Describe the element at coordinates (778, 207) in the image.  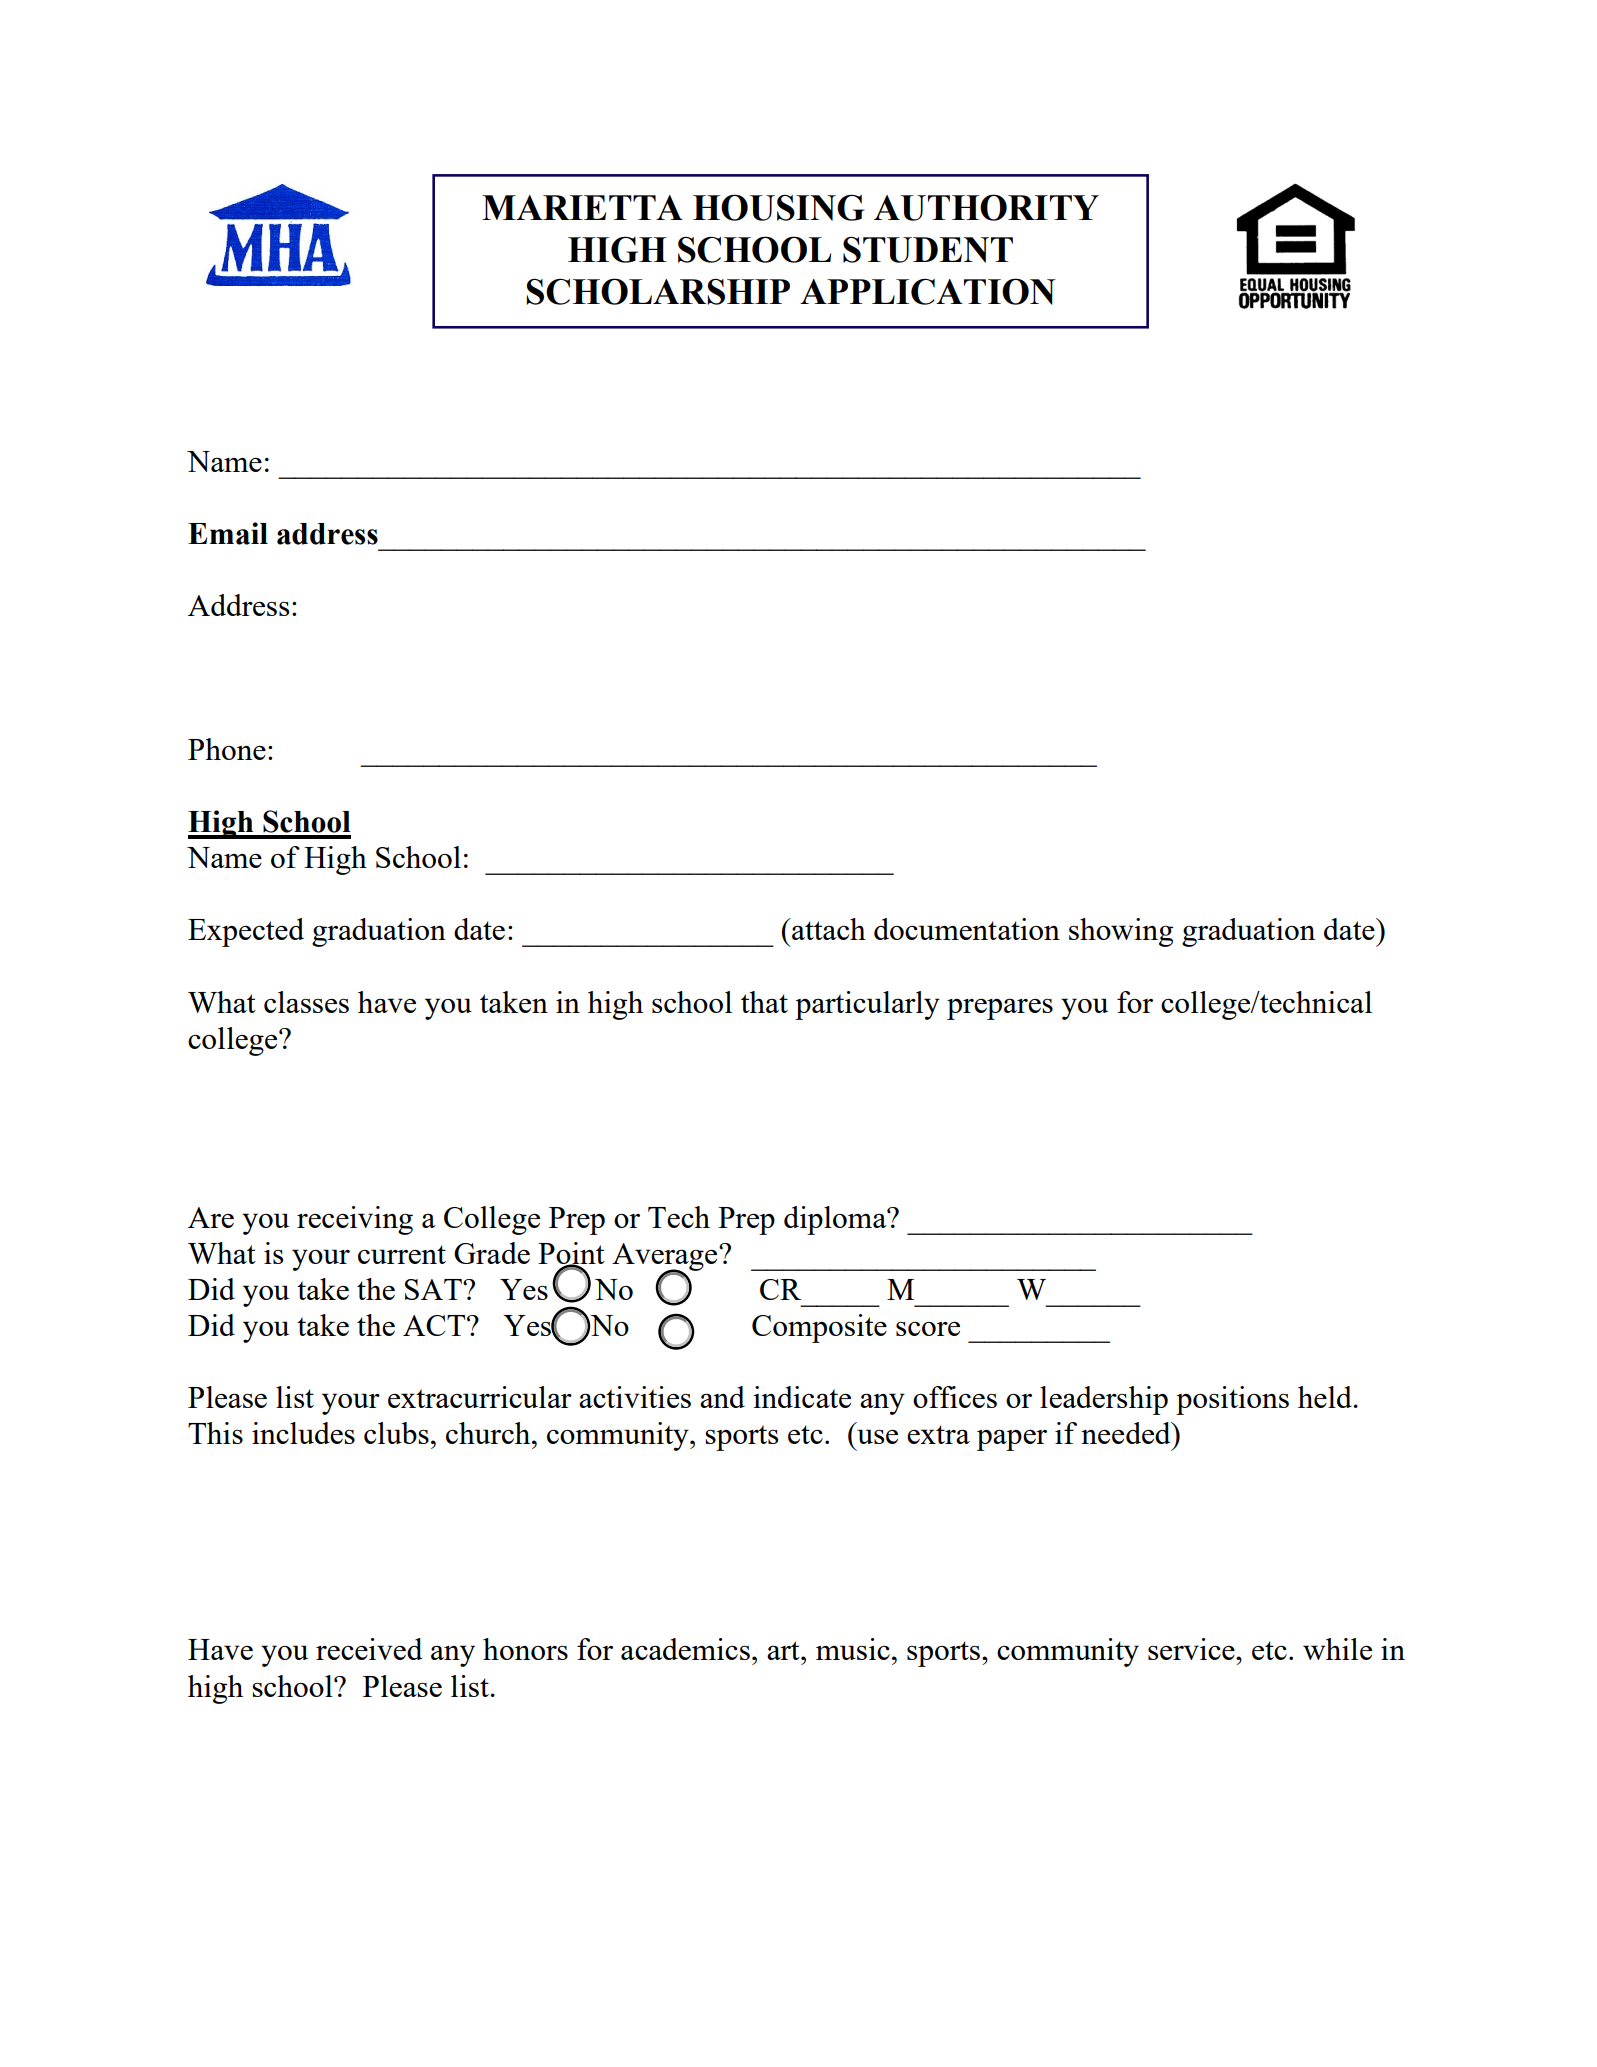
I see `HOUSING` at that location.
